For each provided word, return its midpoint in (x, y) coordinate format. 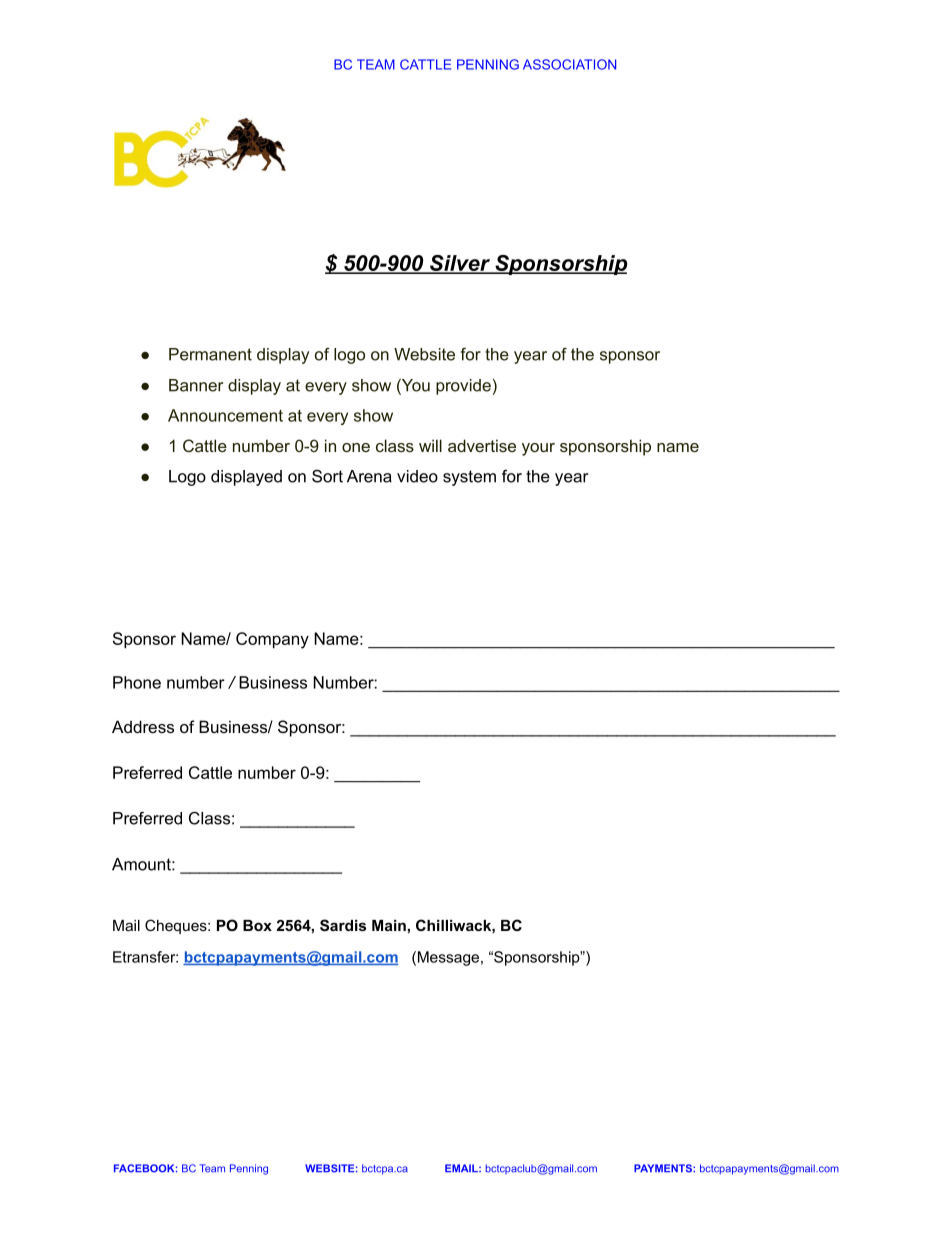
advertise (482, 445)
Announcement (225, 415)
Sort (327, 476)
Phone (137, 682)
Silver (460, 264)
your (538, 449)
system (469, 478)
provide (463, 387)
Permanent (210, 354)
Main (389, 925)
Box (257, 925)
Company (272, 640)
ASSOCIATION (569, 64)
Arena (369, 476)
